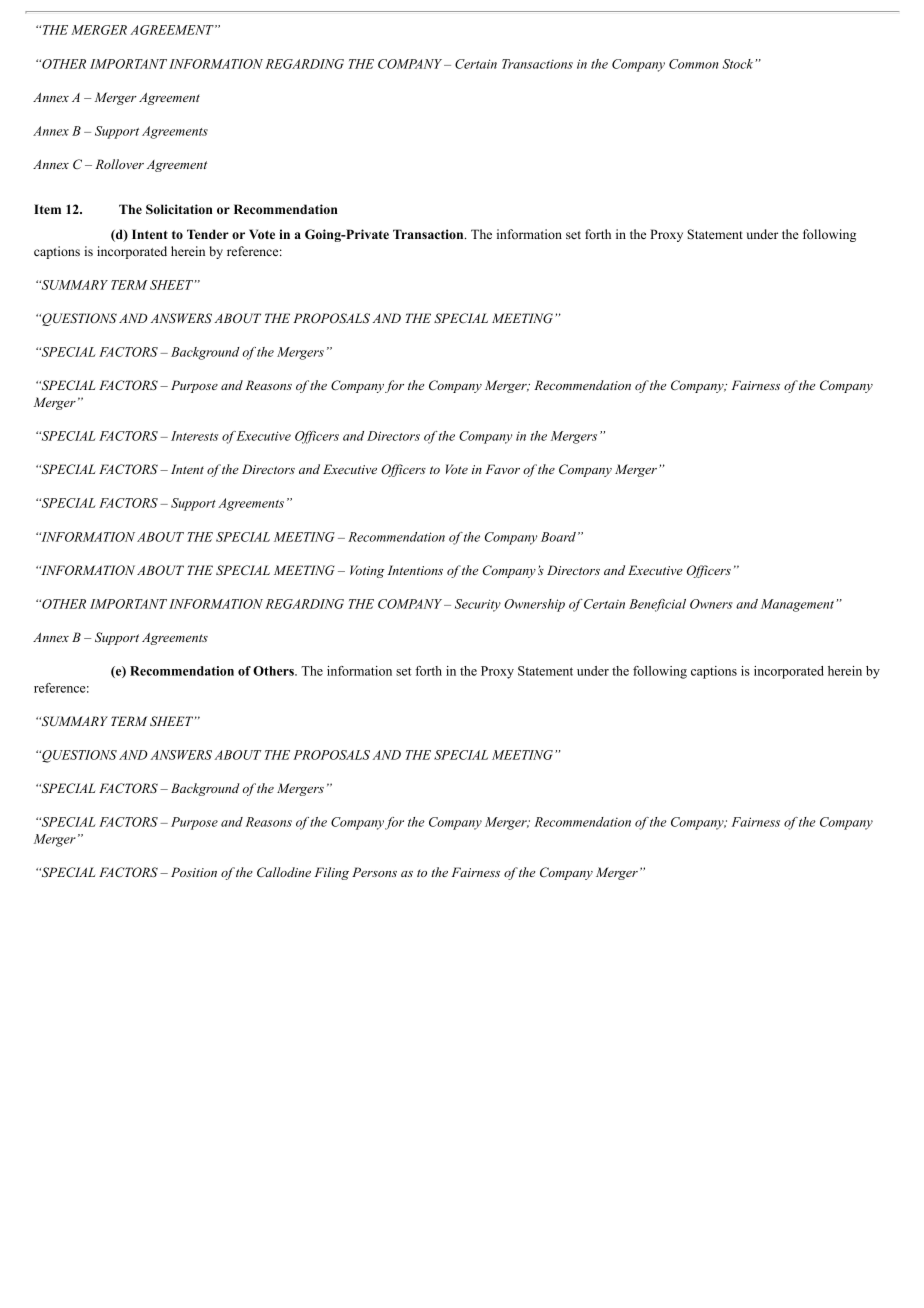 The width and height of the screenshot is (924, 1308). I want to click on Tender, so click(208, 234).
